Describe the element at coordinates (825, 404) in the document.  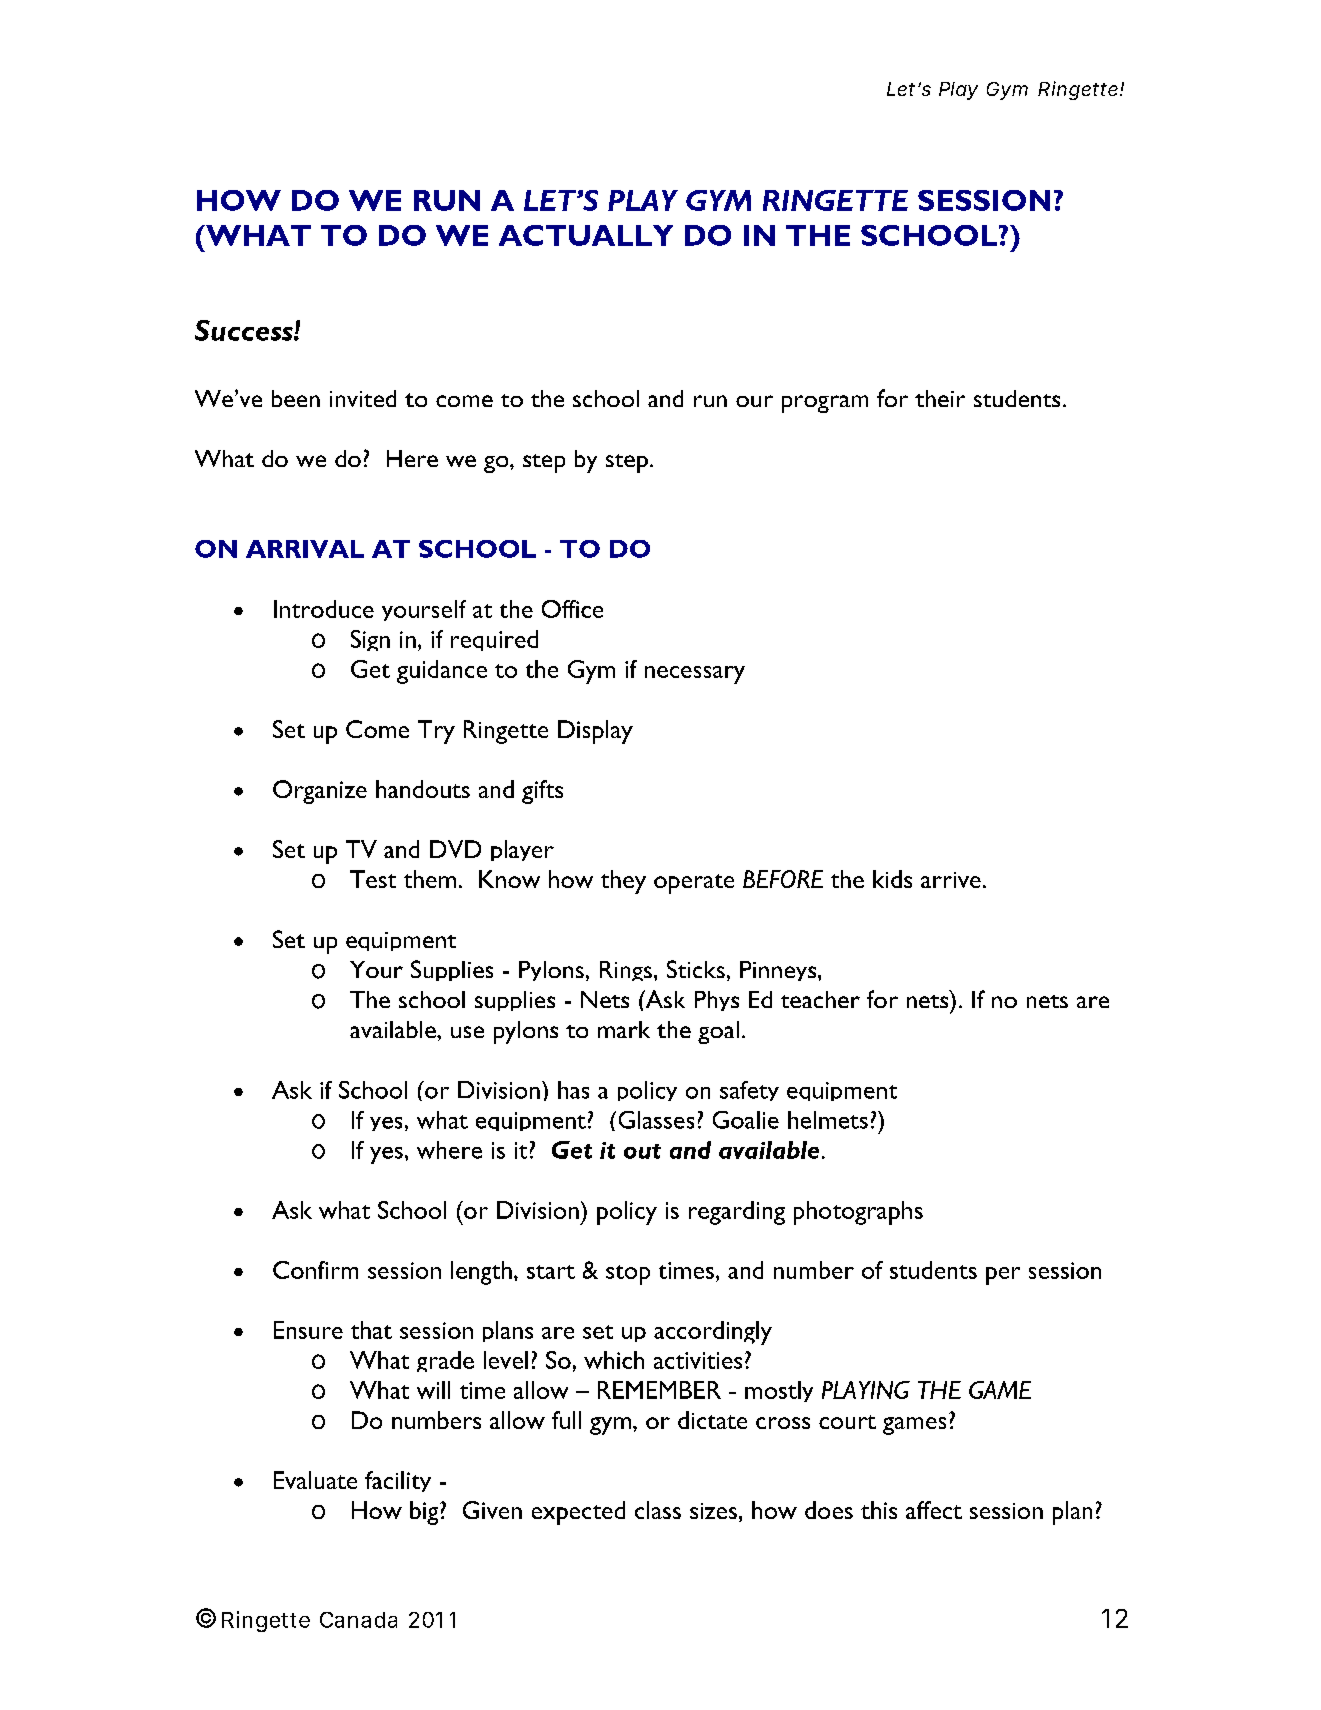
I see `program` at that location.
